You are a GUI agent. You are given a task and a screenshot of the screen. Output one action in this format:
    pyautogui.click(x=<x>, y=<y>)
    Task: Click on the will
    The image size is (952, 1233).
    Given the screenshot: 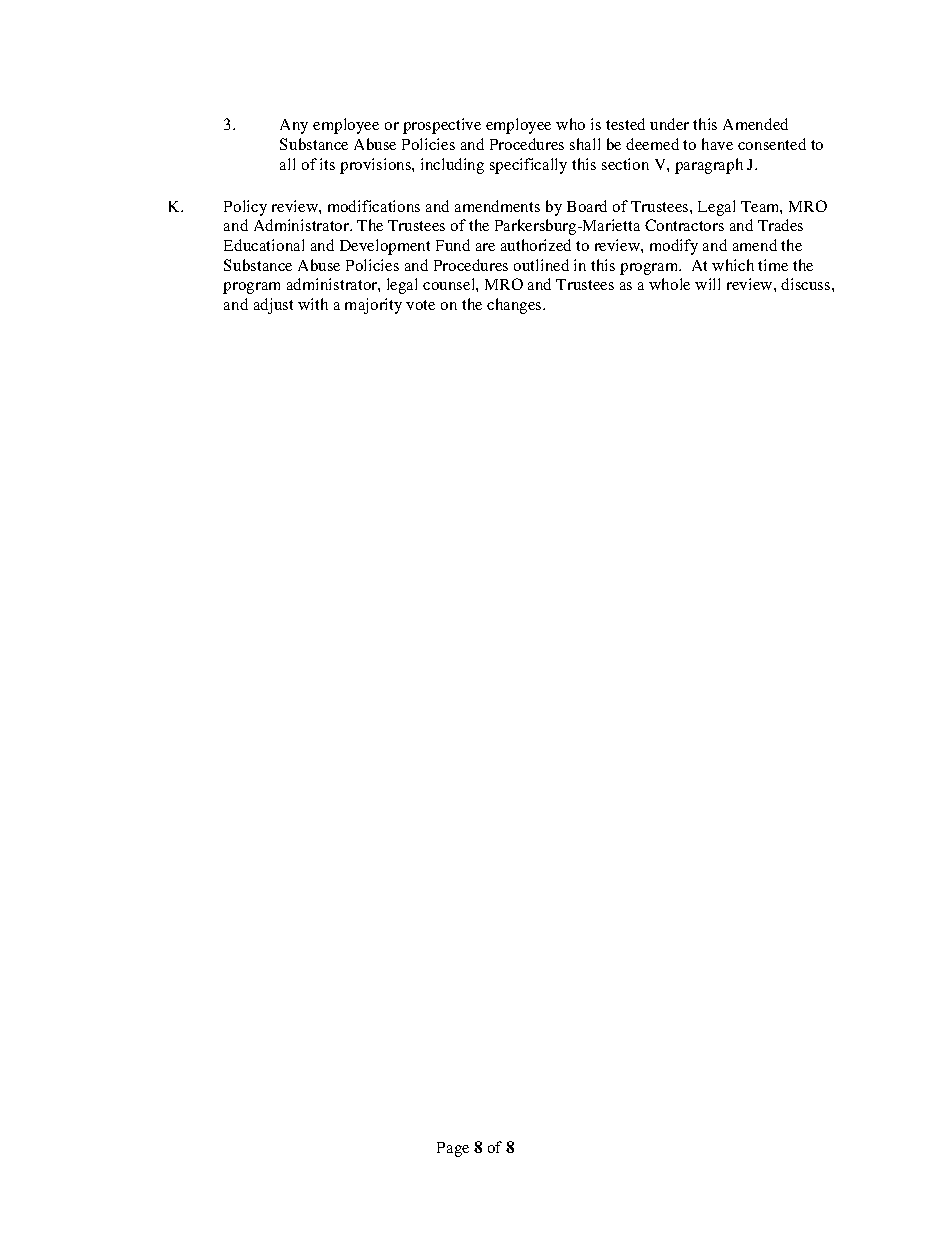 What is the action you would take?
    pyautogui.click(x=707, y=284)
